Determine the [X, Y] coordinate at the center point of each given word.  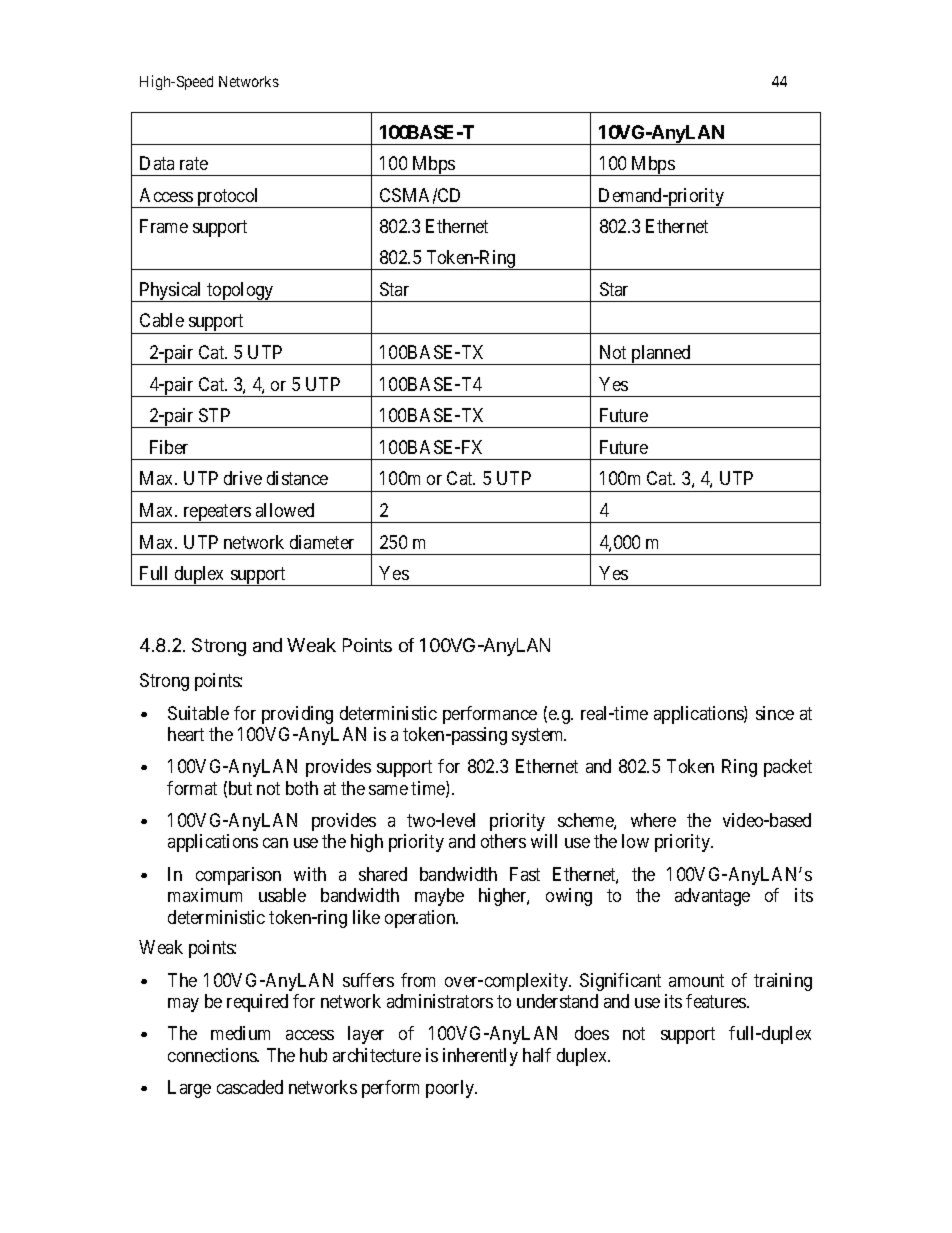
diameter [322, 542]
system [539, 736]
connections [213, 1055]
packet [788, 768]
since [775, 713]
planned [661, 355]
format [192, 788]
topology [240, 292]
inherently [480, 1057]
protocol [228, 198]
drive [243, 478]
